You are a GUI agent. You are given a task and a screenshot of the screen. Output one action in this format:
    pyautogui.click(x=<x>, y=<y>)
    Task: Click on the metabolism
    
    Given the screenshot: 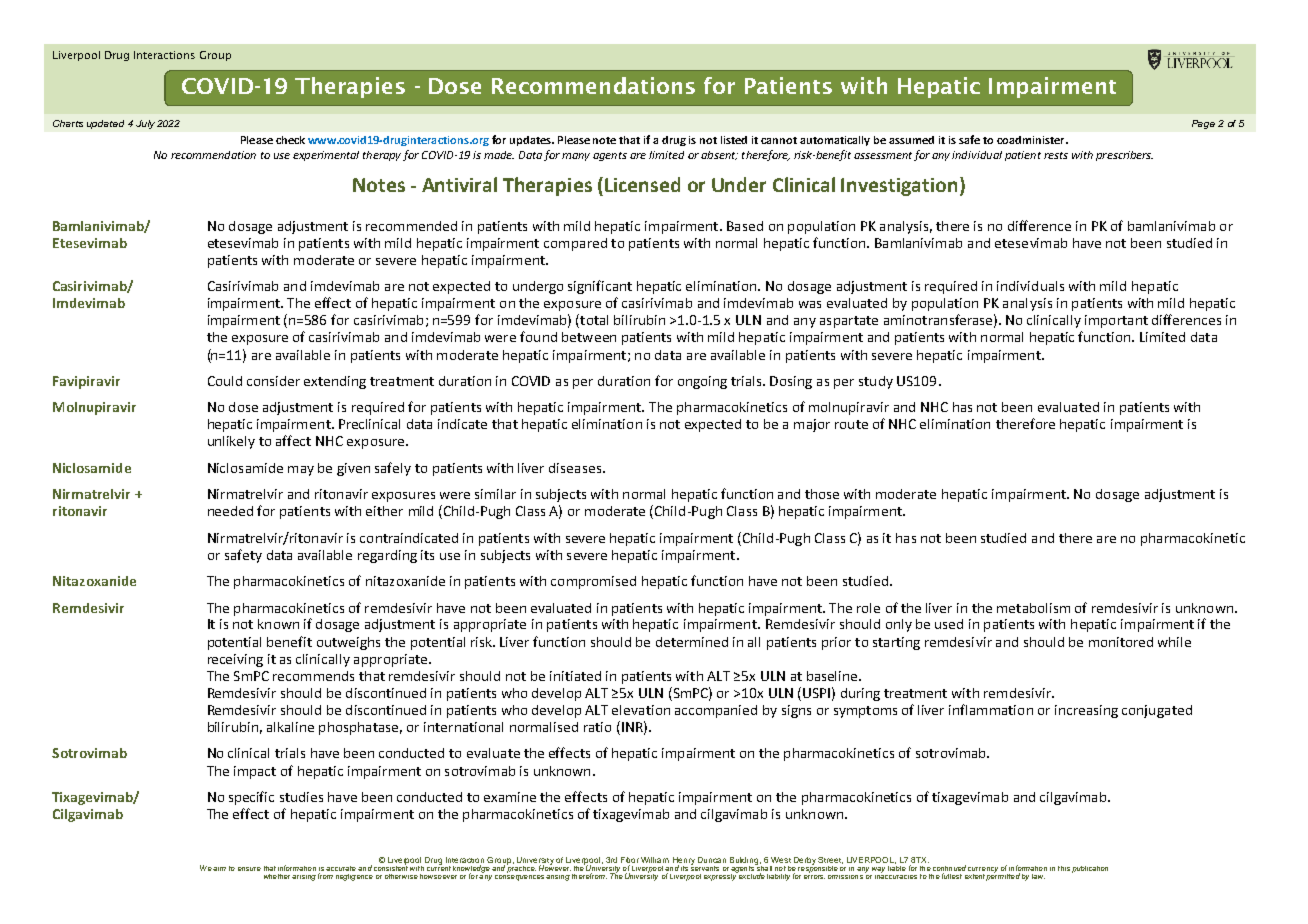 What is the action you would take?
    pyautogui.click(x=1033, y=608)
